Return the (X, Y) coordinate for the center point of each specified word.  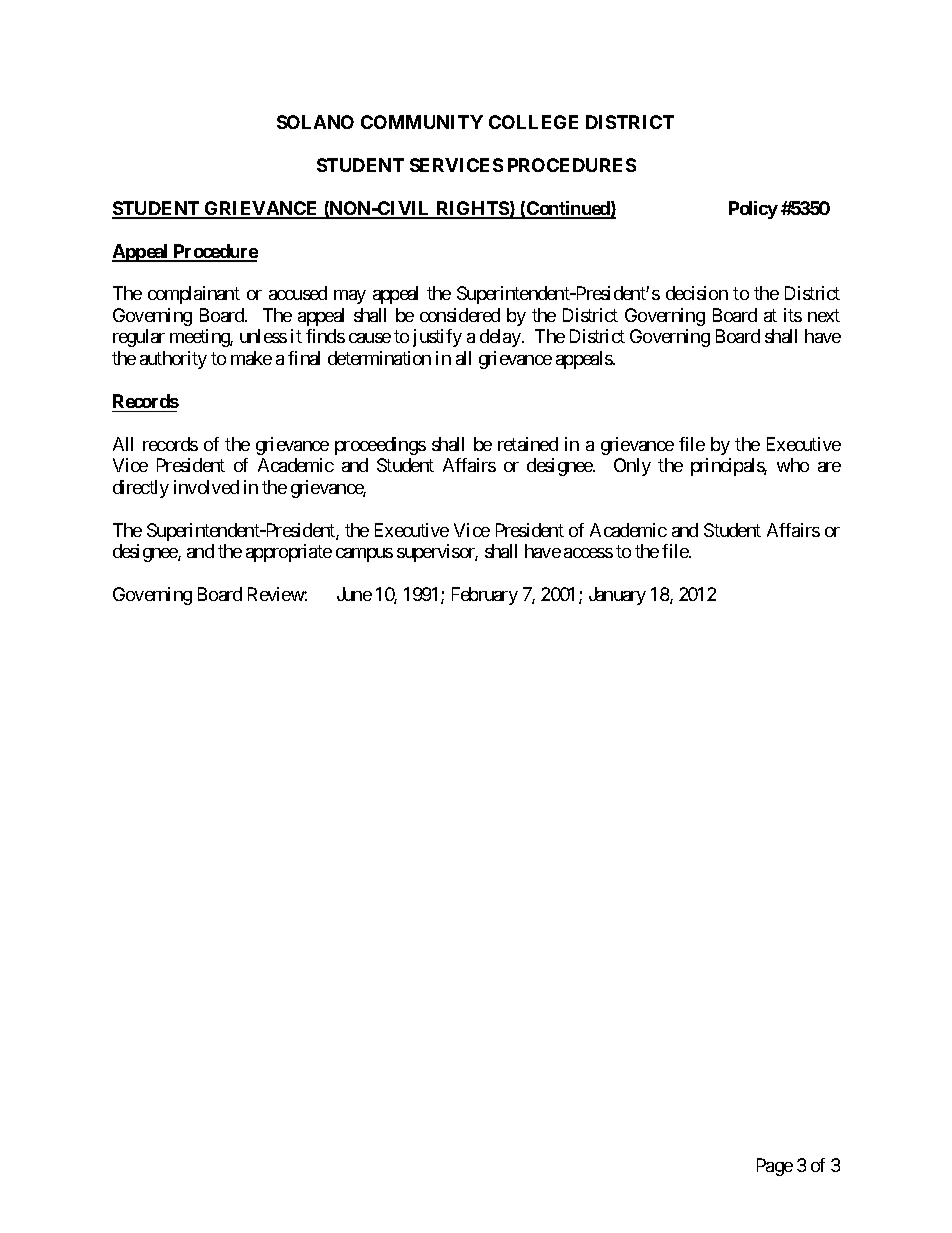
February (485, 596)
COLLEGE (533, 122)
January (617, 596)
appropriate (289, 553)
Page (775, 1167)
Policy (753, 210)
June (354, 594)
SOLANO (315, 122)
